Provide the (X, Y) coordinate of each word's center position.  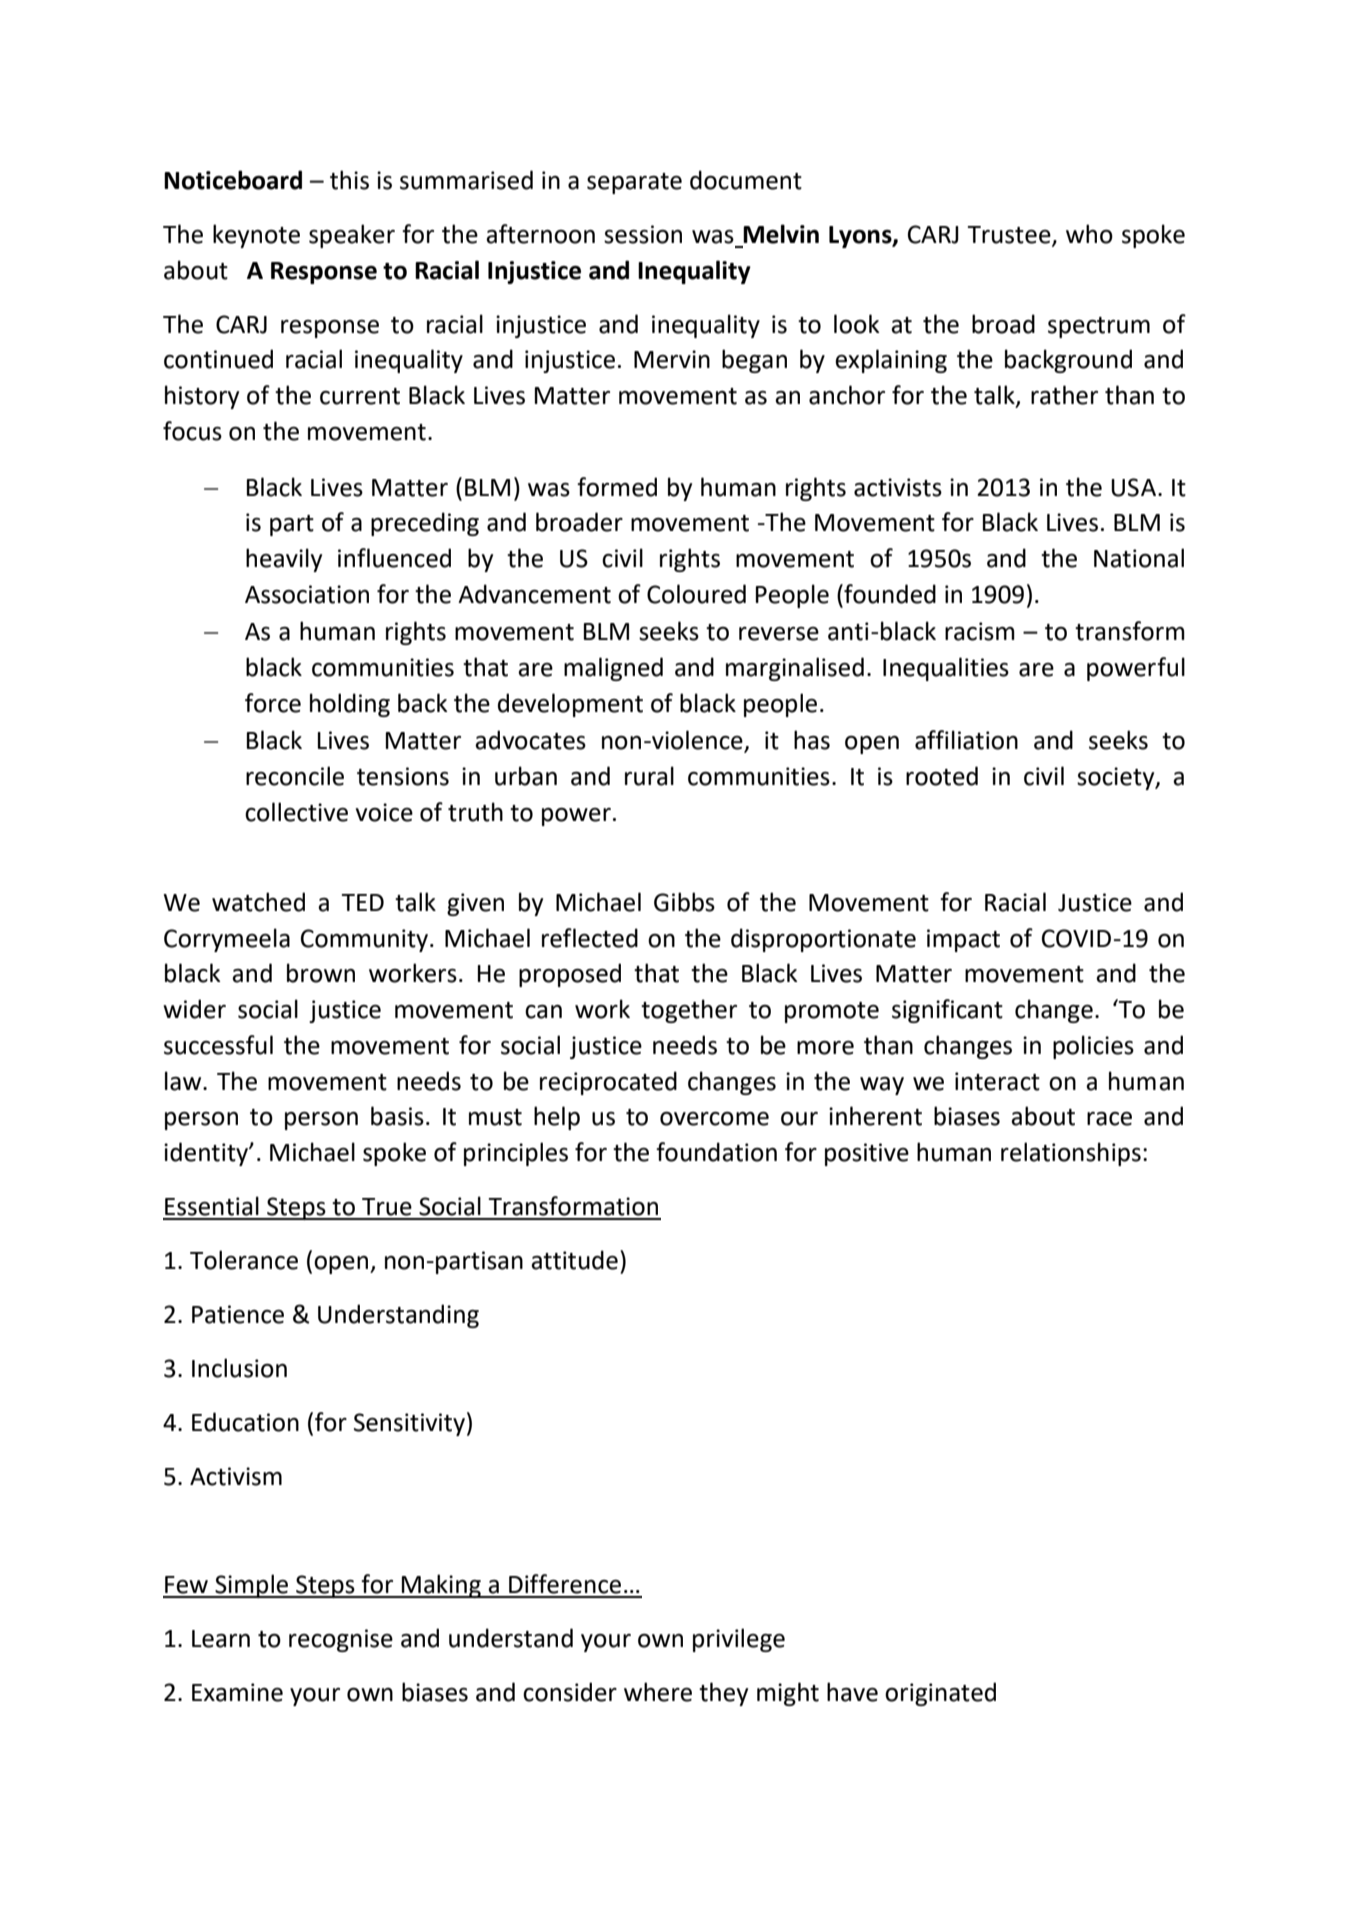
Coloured (696, 594)
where (658, 1692)
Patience (238, 1314)
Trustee (1010, 235)
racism (980, 631)
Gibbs (684, 902)
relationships (1071, 1154)
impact (963, 940)
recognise (341, 1640)
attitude (574, 1260)
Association (307, 594)
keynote (256, 236)
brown (321, 973)
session (643, 234)
